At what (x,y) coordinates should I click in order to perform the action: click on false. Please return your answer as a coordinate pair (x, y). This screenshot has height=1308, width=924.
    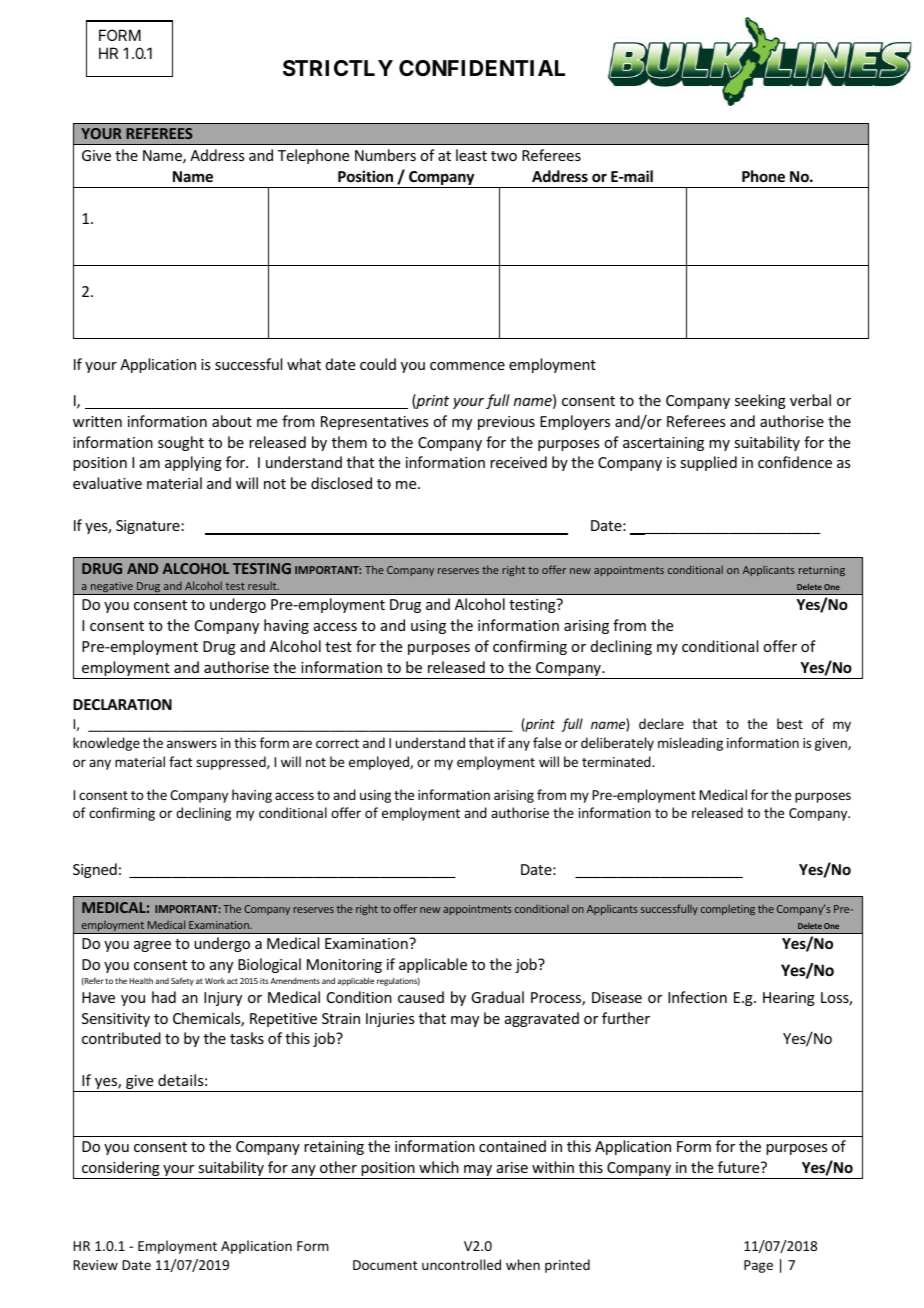
    Looking at the image, I should click on (547, 742).
